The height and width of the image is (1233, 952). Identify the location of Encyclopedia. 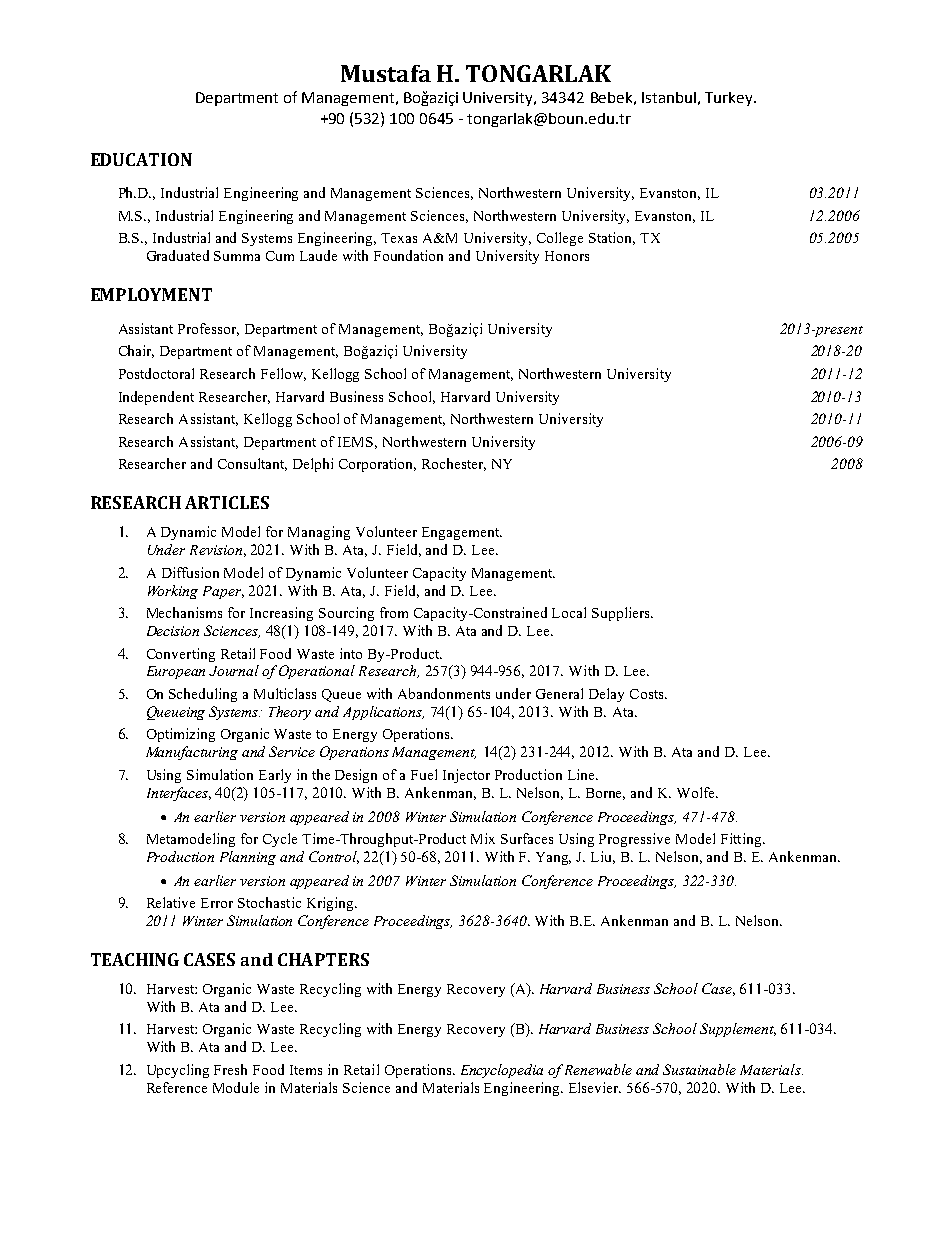
(502, 1071).
